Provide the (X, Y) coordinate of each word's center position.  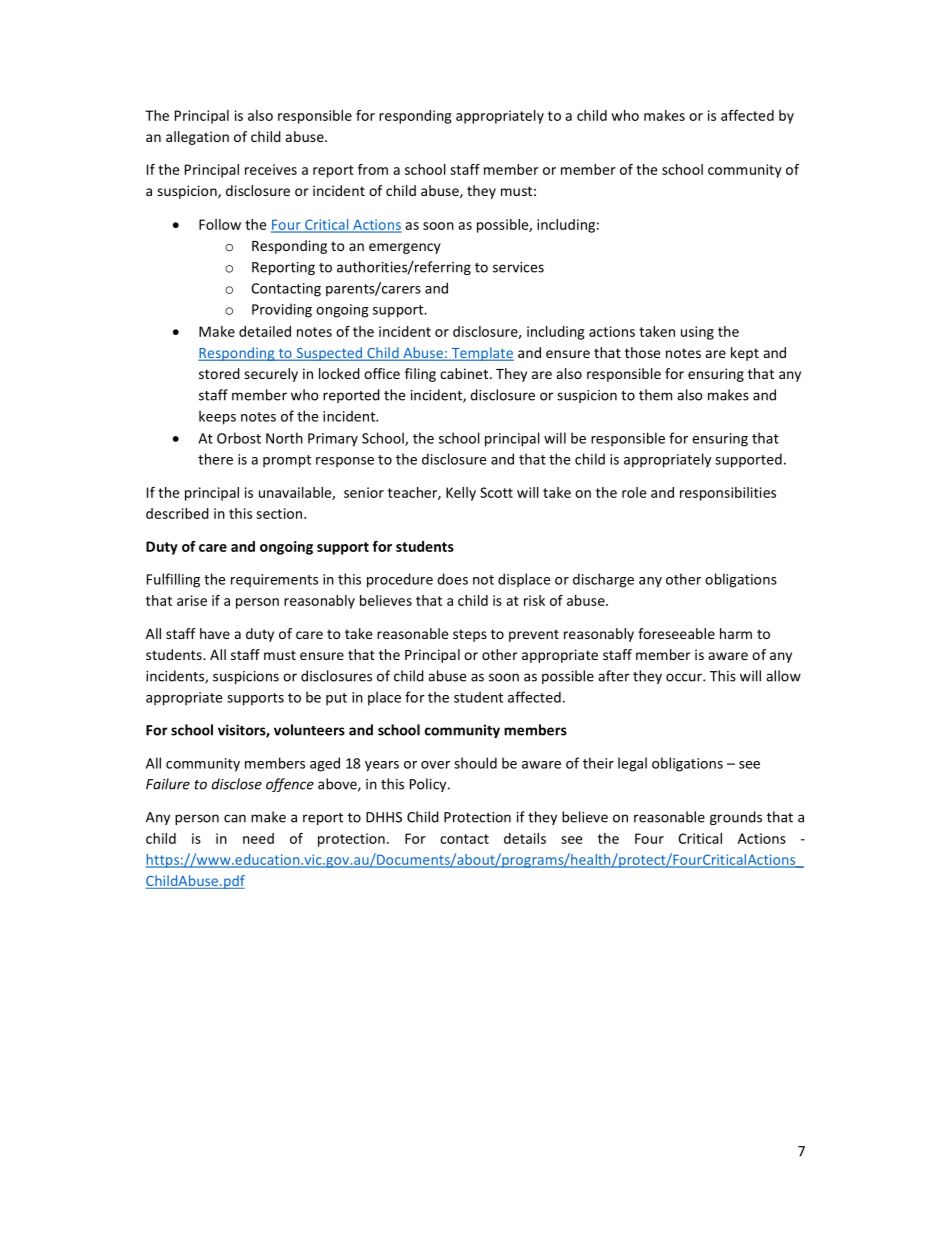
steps (470, 635)
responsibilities (728, 494)
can (235, 818)
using (697, 333)
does (452, 579)
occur (685, 677)
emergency (405, 248)
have (215, 633)
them (655, 395)
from (373, 169)
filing (420, 375)
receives (271, 169)
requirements (274, 581)
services (518, 267)
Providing (282, 310)
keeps (217, 417)
